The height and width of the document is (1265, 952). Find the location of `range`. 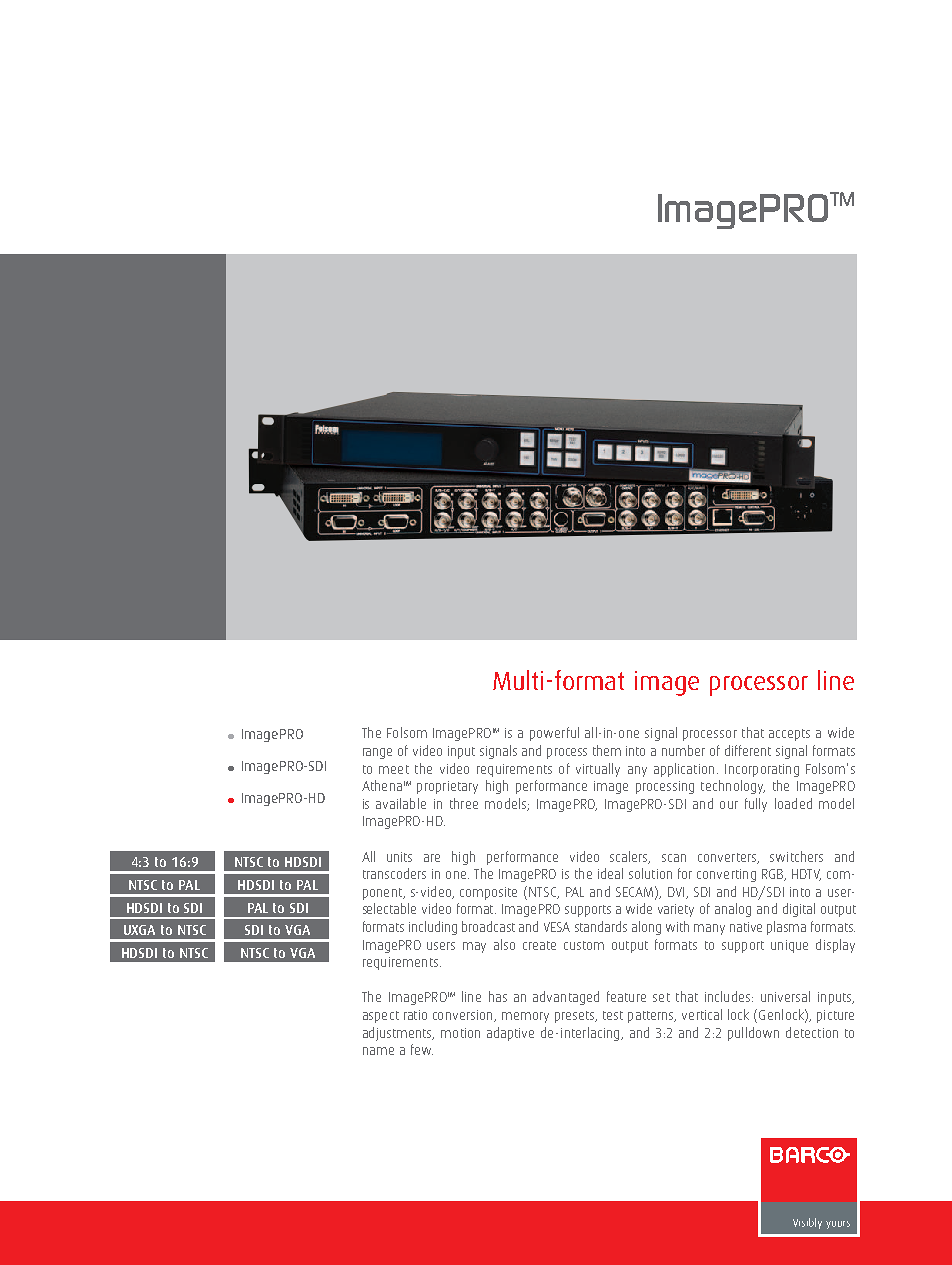

range is located at coordinates (377, 753).
